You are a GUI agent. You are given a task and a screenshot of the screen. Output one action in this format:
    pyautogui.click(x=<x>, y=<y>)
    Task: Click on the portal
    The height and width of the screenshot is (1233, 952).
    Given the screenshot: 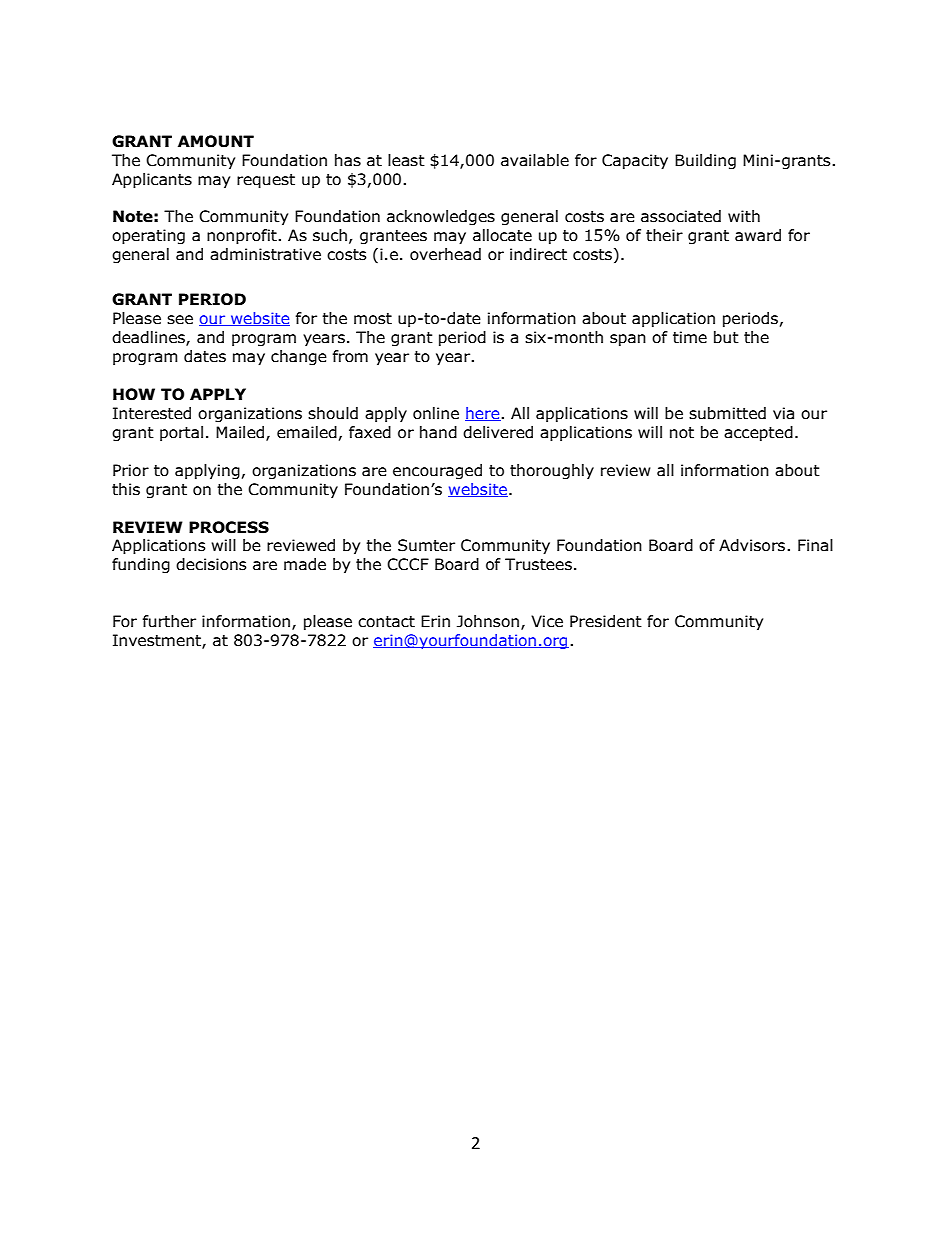 What is the action you would take?
    pyautogui.click(x=181, y=433)
